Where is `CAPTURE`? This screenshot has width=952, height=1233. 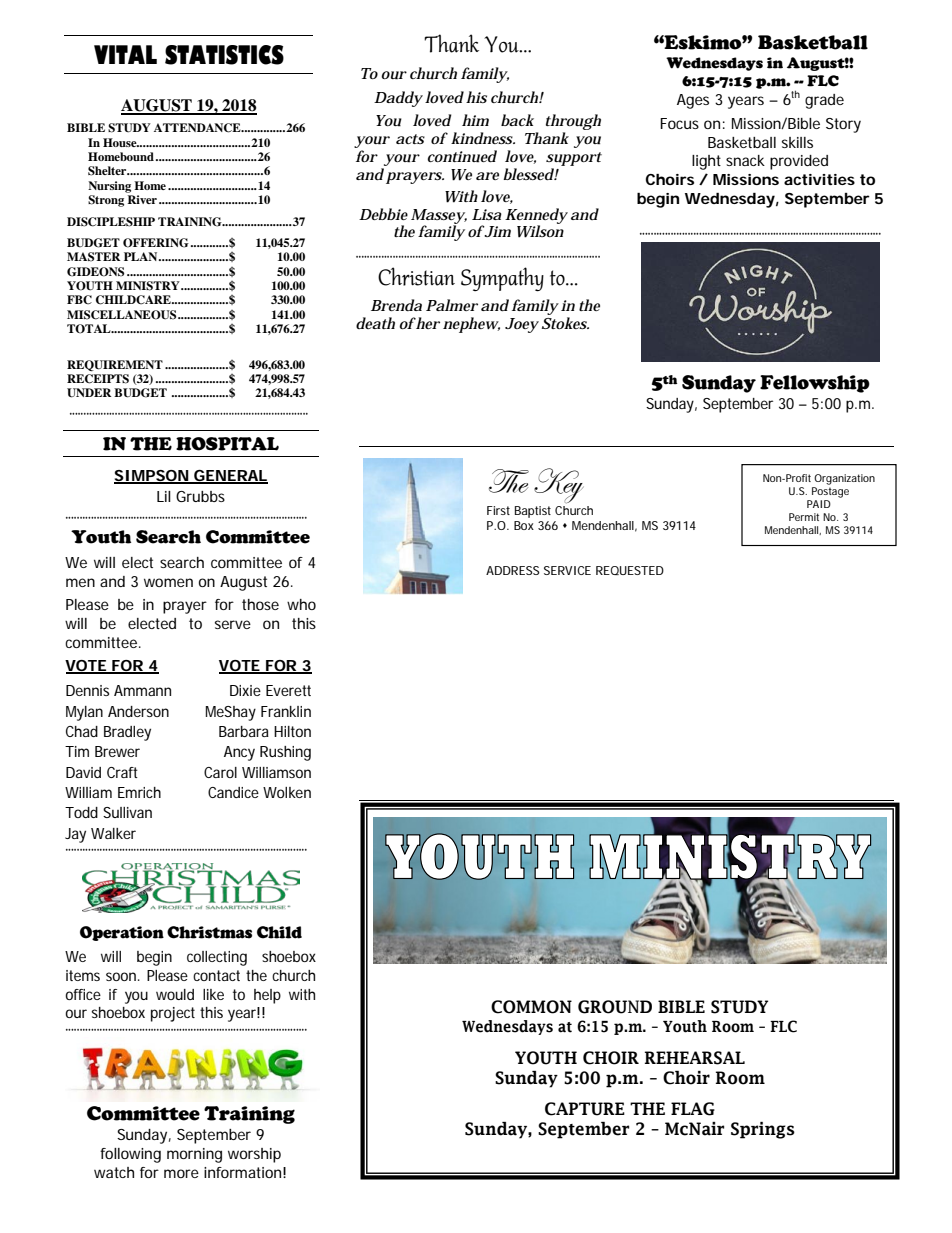 CAPTURE is located at coordinates (585, 1109).
